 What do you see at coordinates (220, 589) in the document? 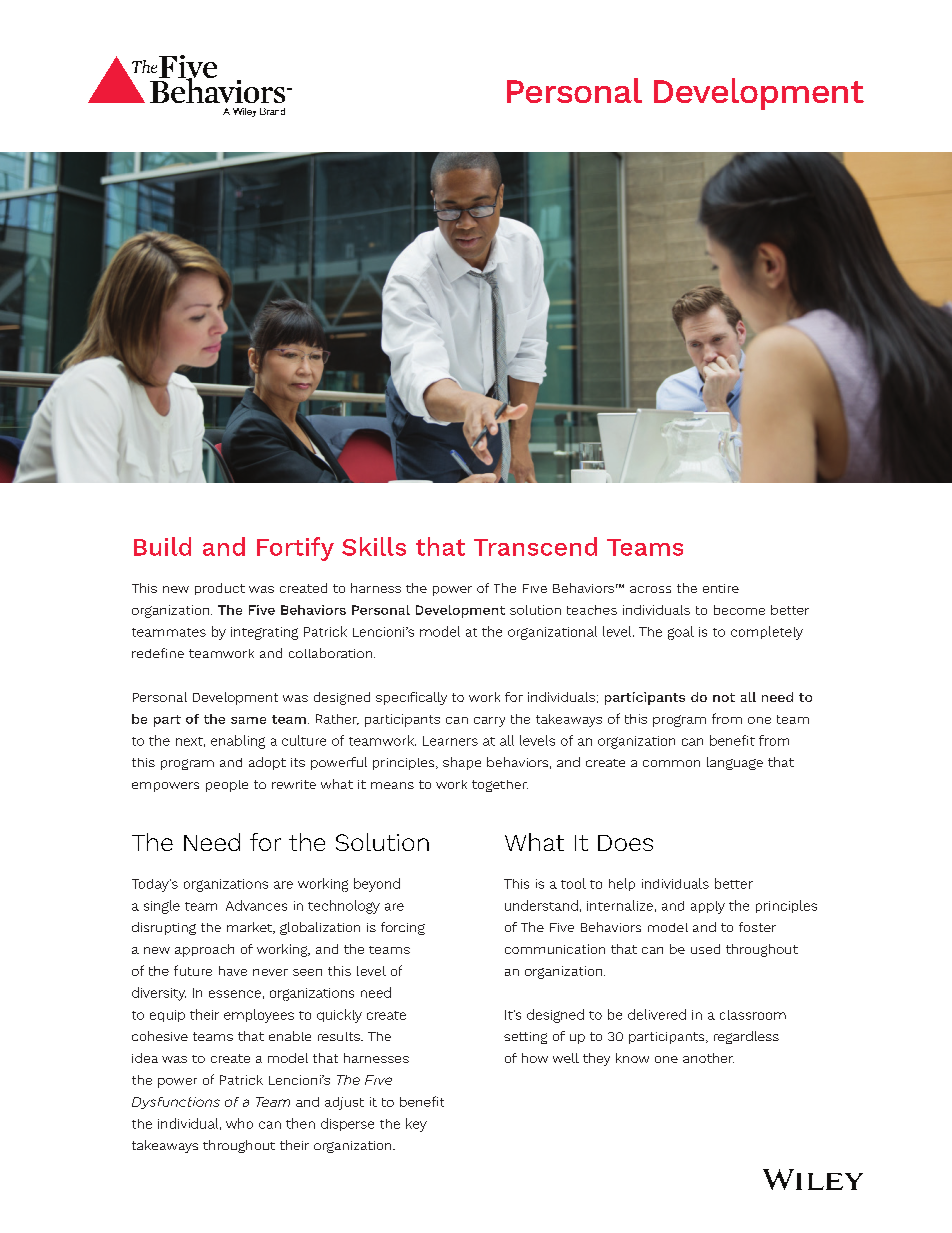
I see `product` at bounding box center [220, 589].
